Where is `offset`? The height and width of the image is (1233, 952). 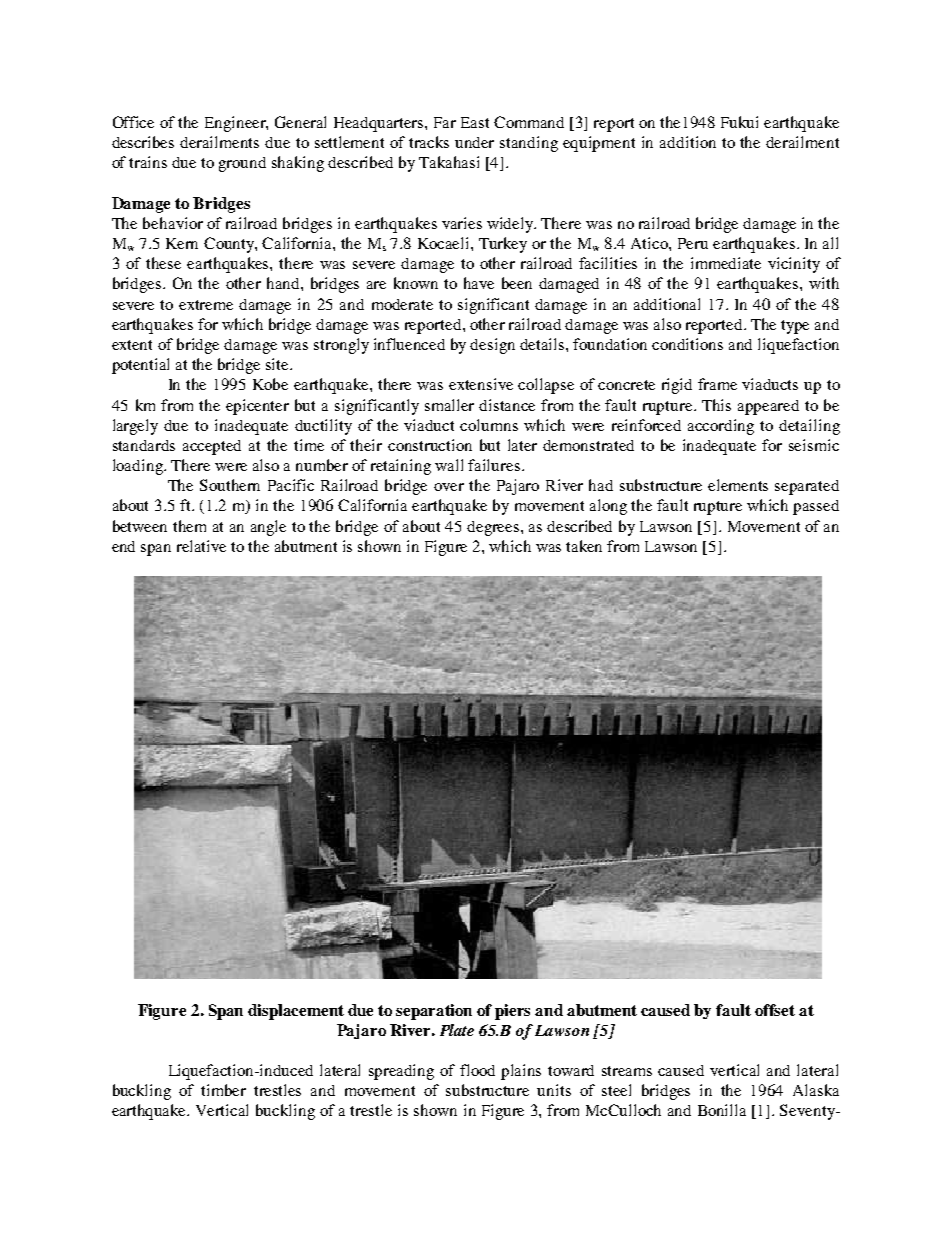 offset is located at coordinates (775, 1010).
